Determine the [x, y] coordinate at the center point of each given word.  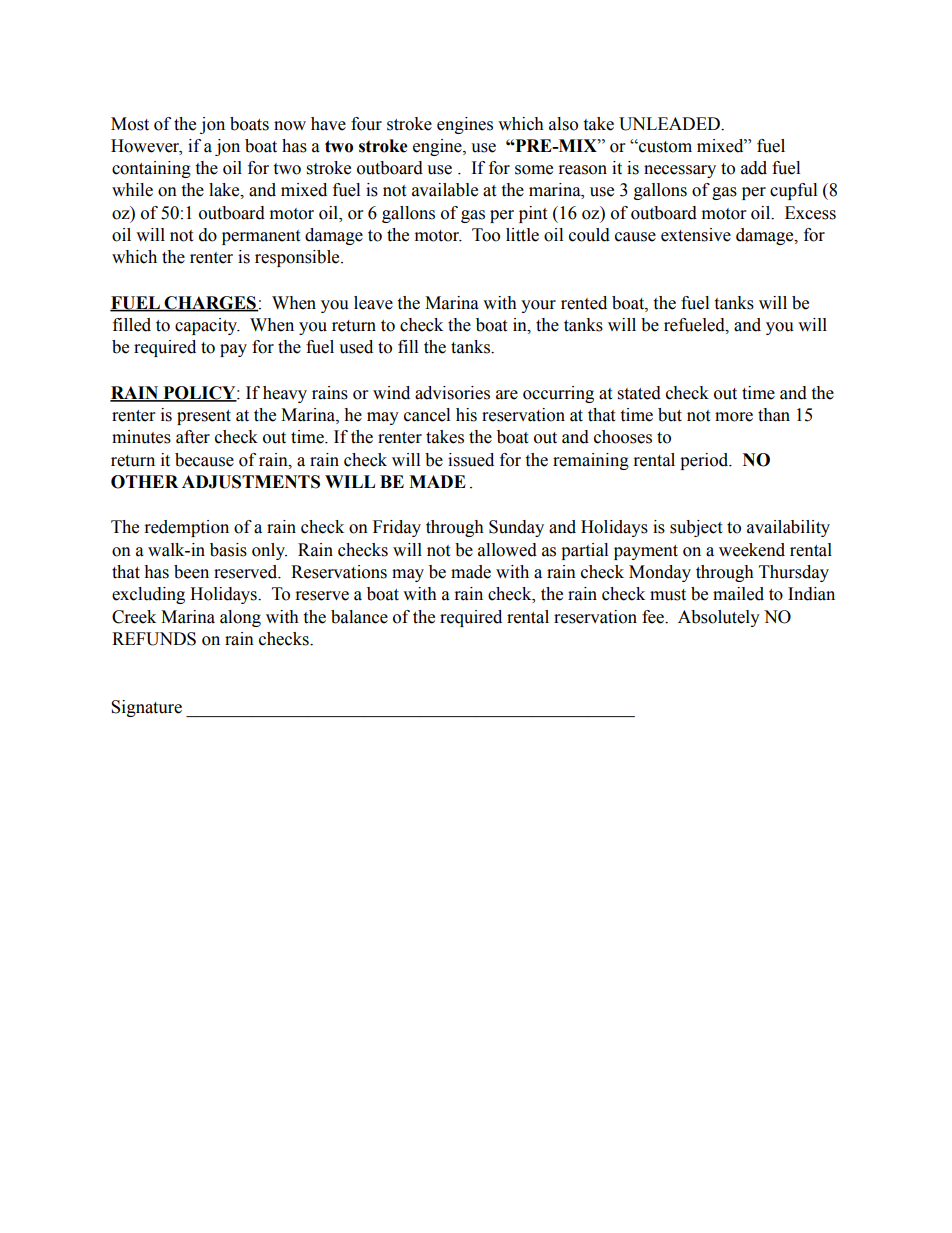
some [534, 170]
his [466, 415]
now [290, 126]
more [734, 417]
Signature [146, 708]
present [204, 417]
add [754, 168]
